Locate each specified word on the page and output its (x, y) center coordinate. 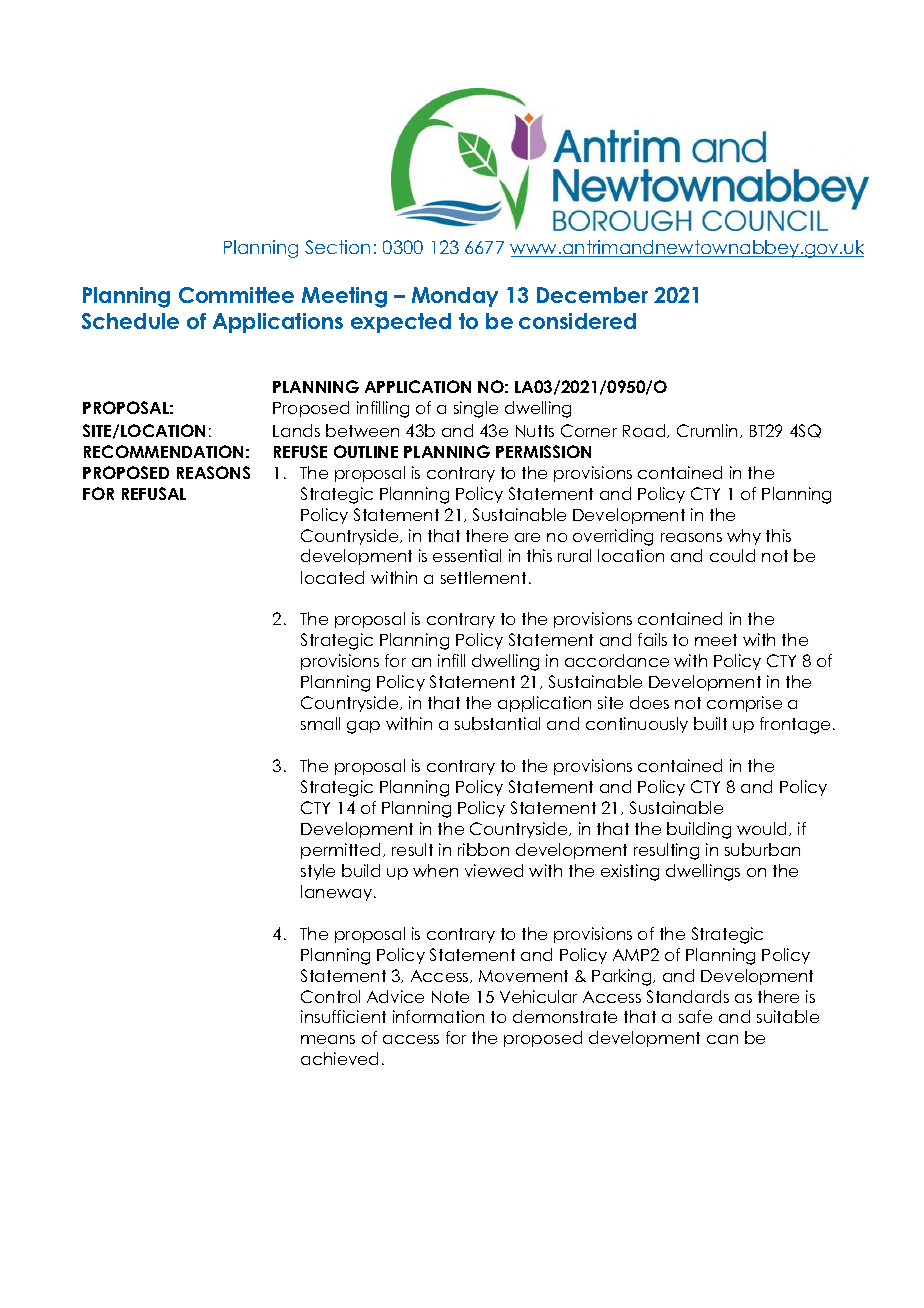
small (320, 723)
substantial (497, 723)
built (710, 723)
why (744, 537)
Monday (455, 297)
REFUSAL (154, 493)
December (592, 295)
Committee (236, 295)
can (722, 1039)
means (328, 1039)
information (438, 1016)
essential (467, 555)
